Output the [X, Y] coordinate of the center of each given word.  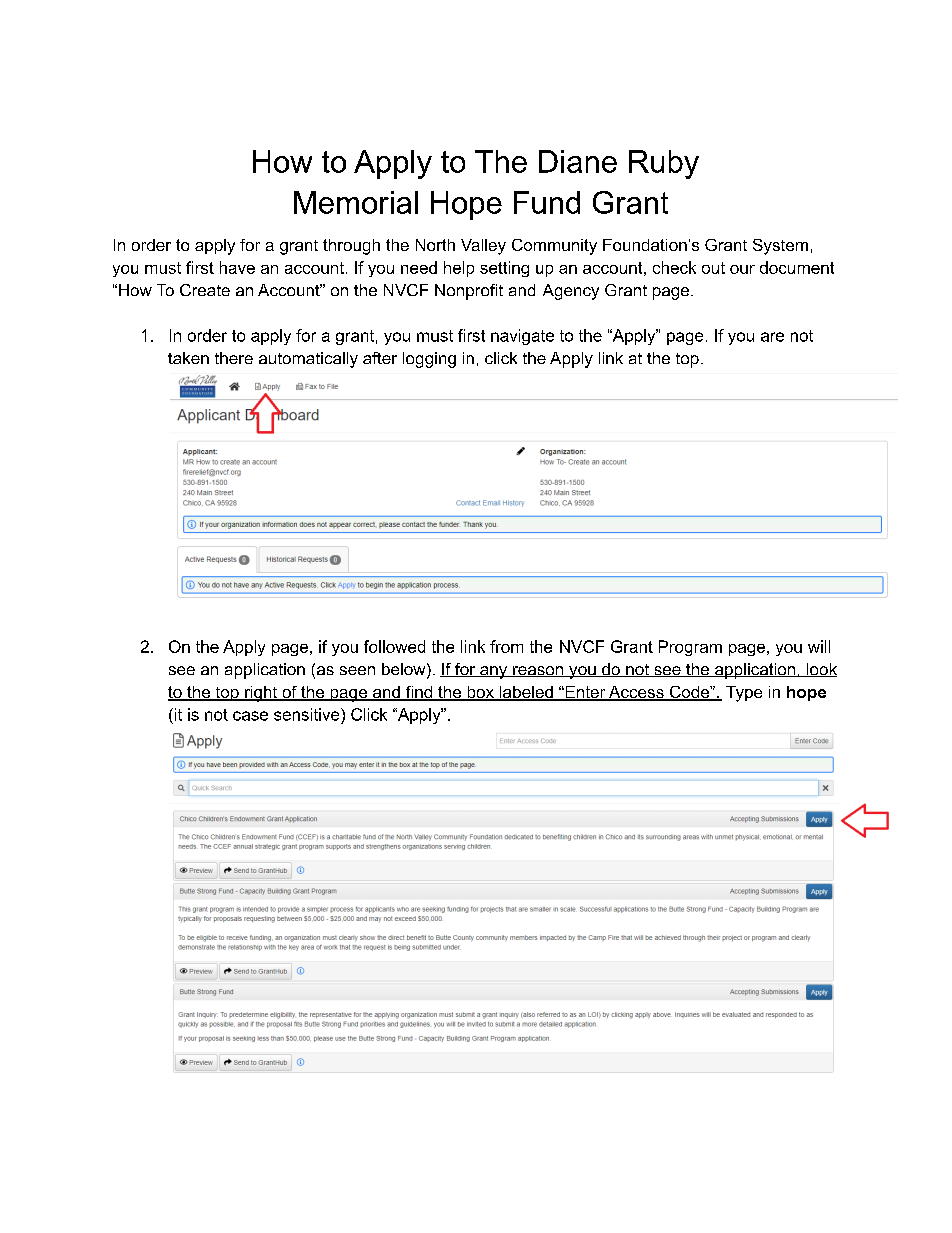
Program [690, 648]
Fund [547, 202]
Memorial [356, 202]
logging [429, 360]
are [772, 337]
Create [205, 290]
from [506, 646]
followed [394, 646]
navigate [522, 337]
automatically [308, 360]
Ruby [664, 164]
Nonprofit [469, 292]
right [261, 694]
